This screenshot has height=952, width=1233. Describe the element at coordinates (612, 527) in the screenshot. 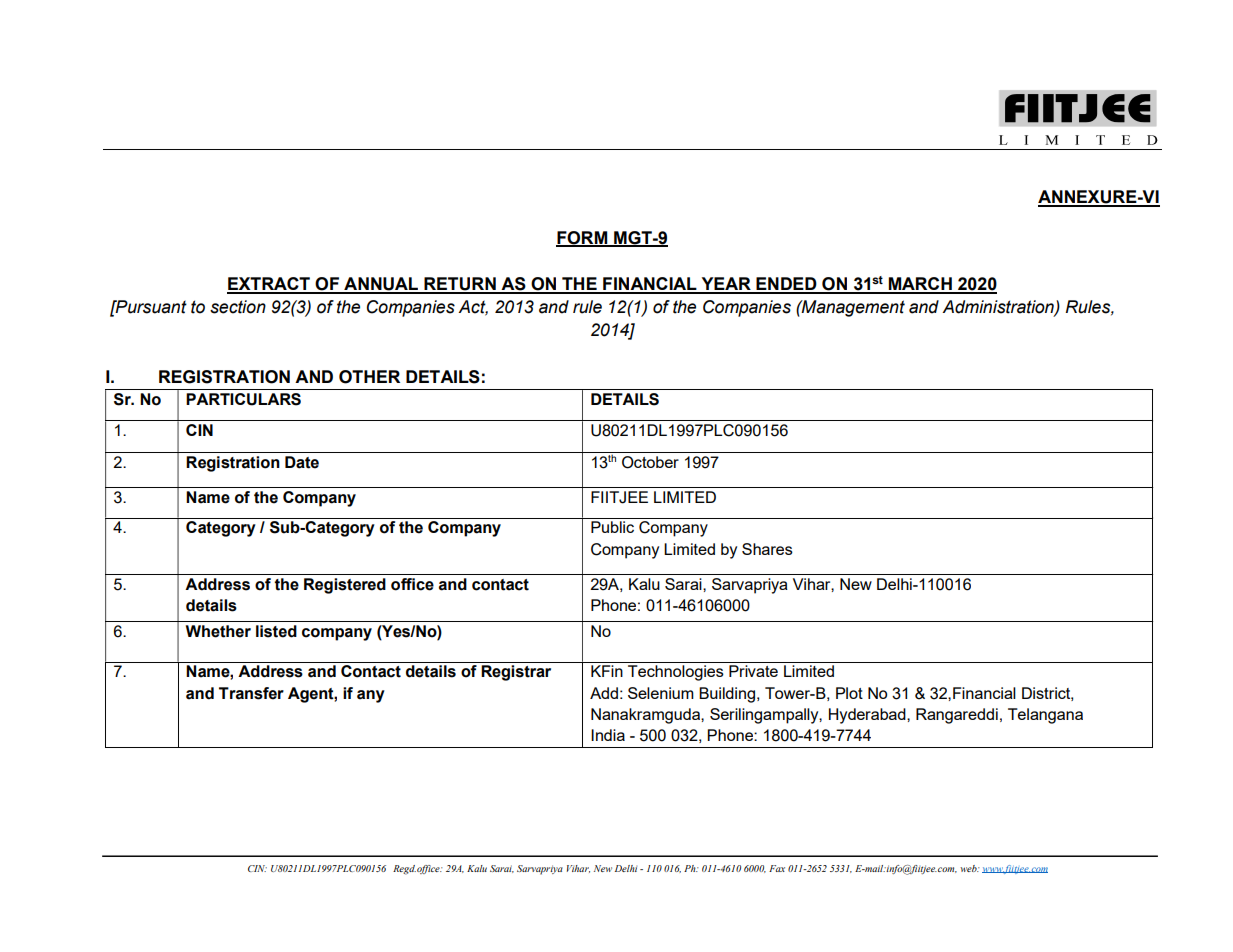

I see `Public` at that location.
